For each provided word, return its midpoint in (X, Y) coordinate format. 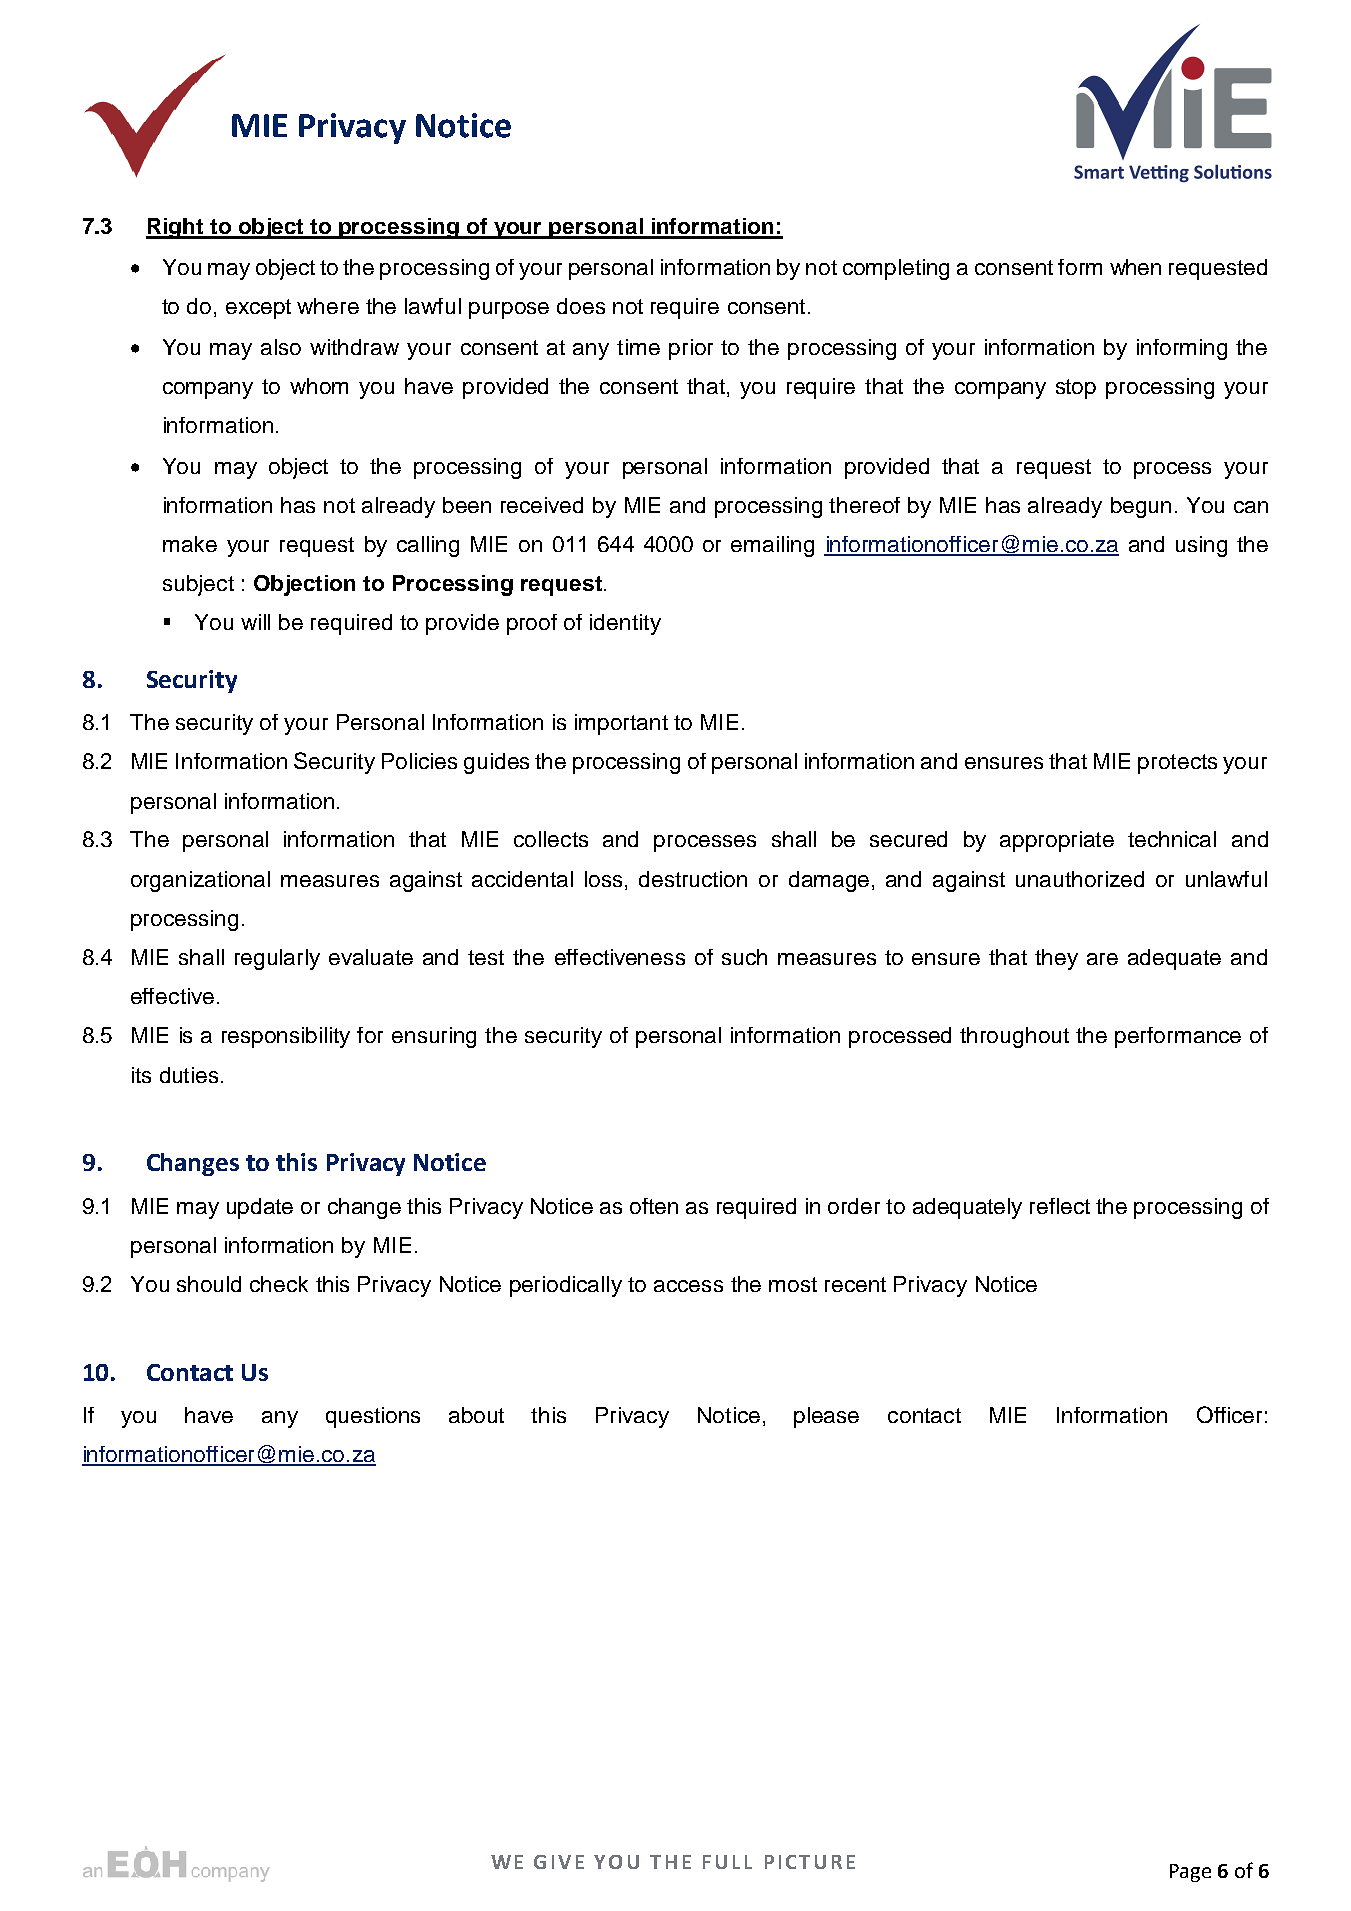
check (279, 1284)
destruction (693, 879)
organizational (200, 881)
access (688, 1286)
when (1135, 267)
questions (373, 1417)
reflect (1060, 1206)
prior (691, 349)
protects (1177, 764)
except (258, 309)
